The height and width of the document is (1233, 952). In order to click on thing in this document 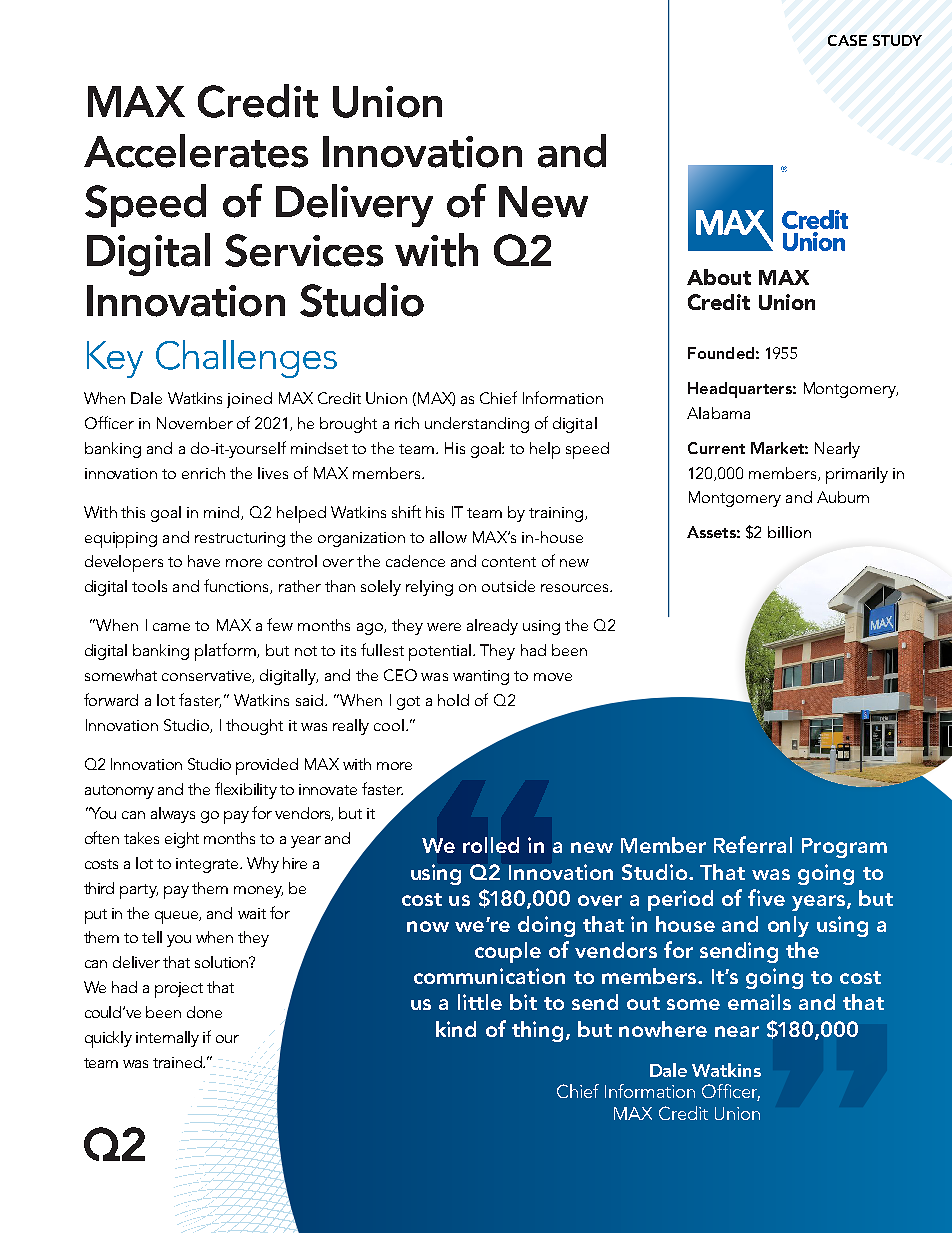, I will do `click(537, 1031)`.
